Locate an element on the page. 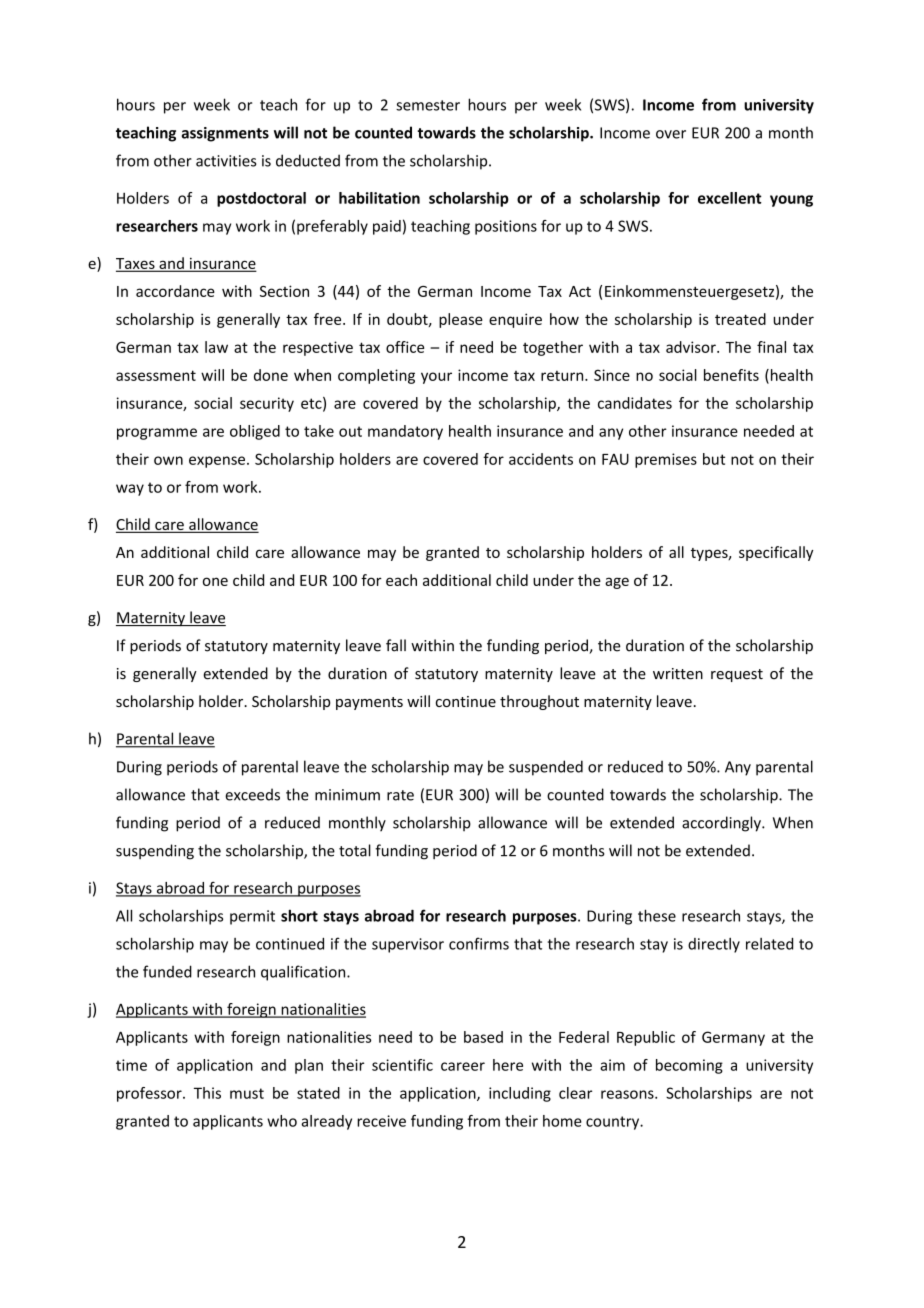  semester is located at coordinates (428, 105).
